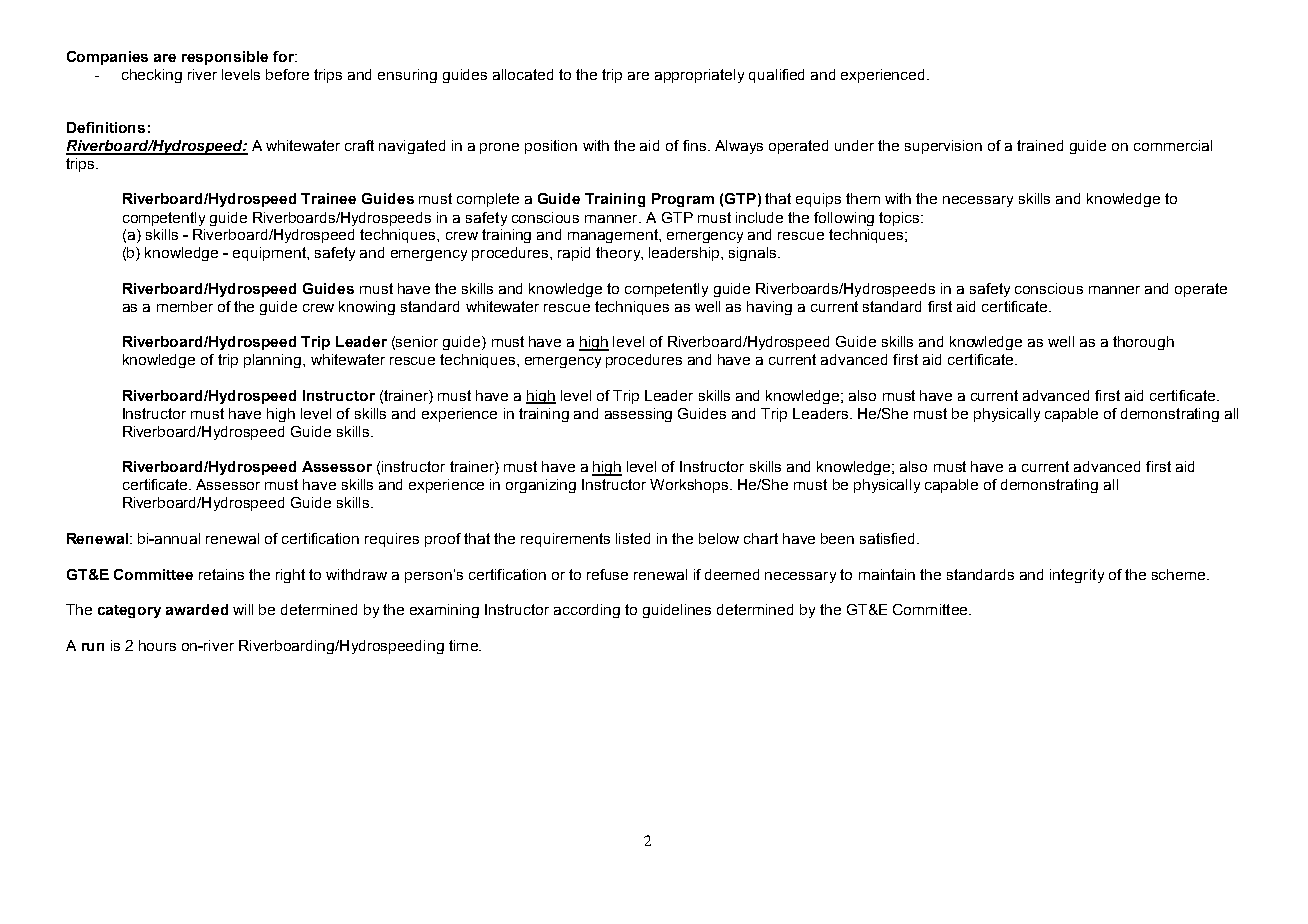  Describe the element at coordinates (243, 609) in the document. I see `will` at that location.
